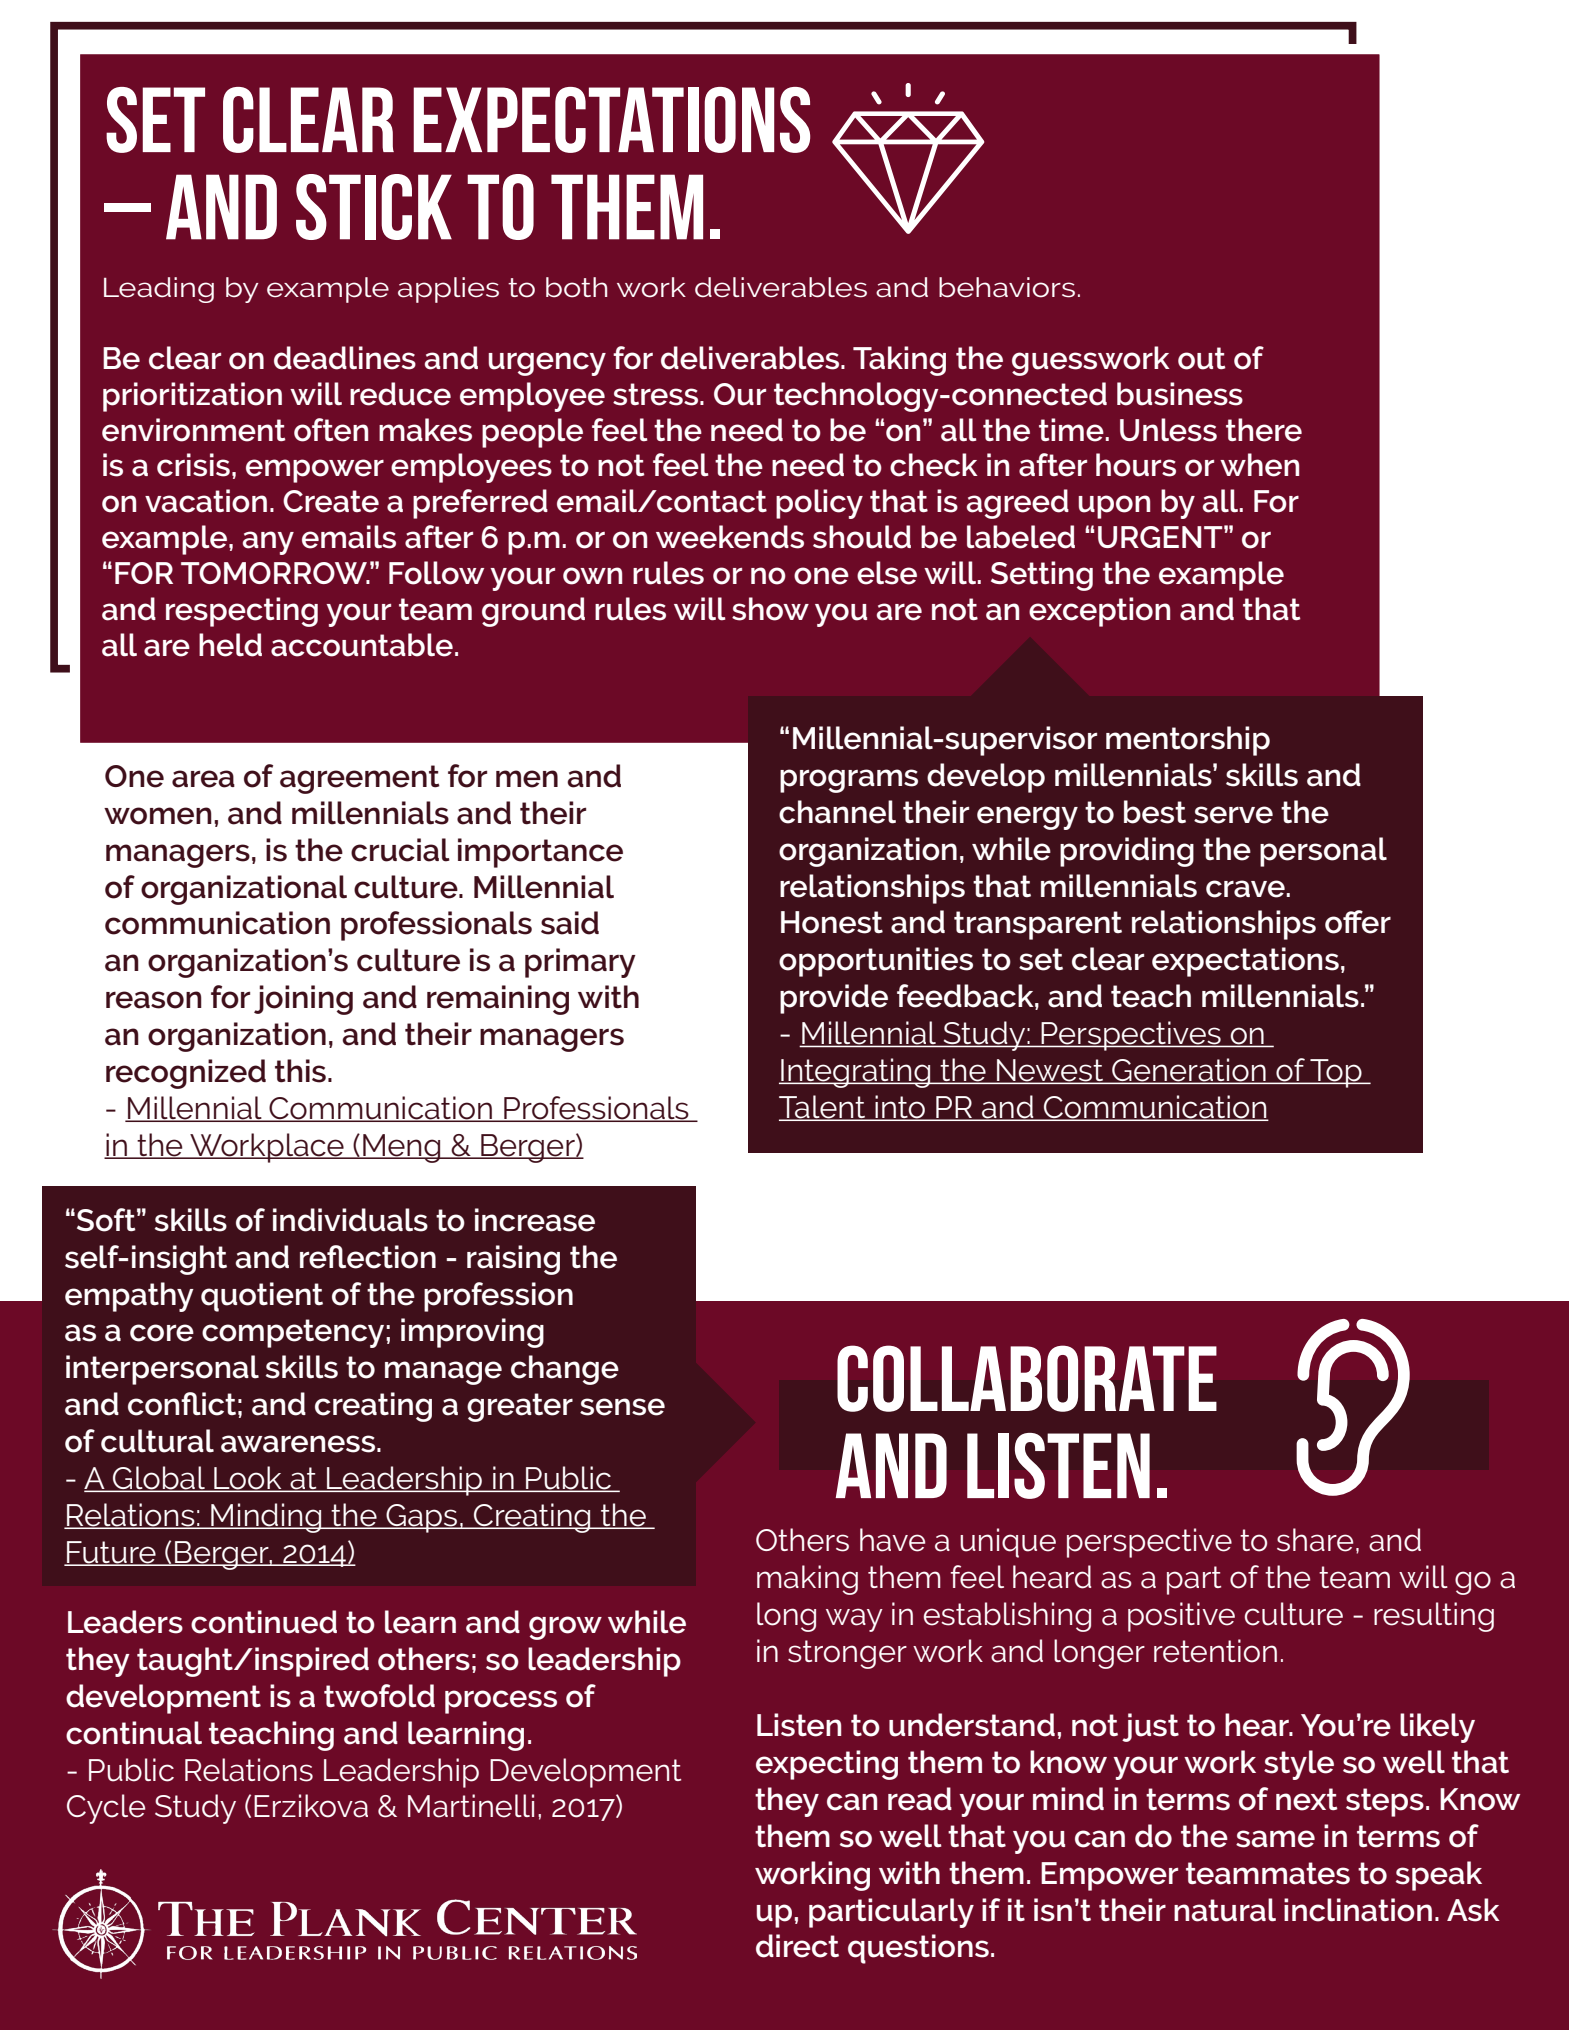 The width and height of the document is (1569, 2030). Describe the element at coordinates (837, 812) in the document. I see `channel` at that location.
